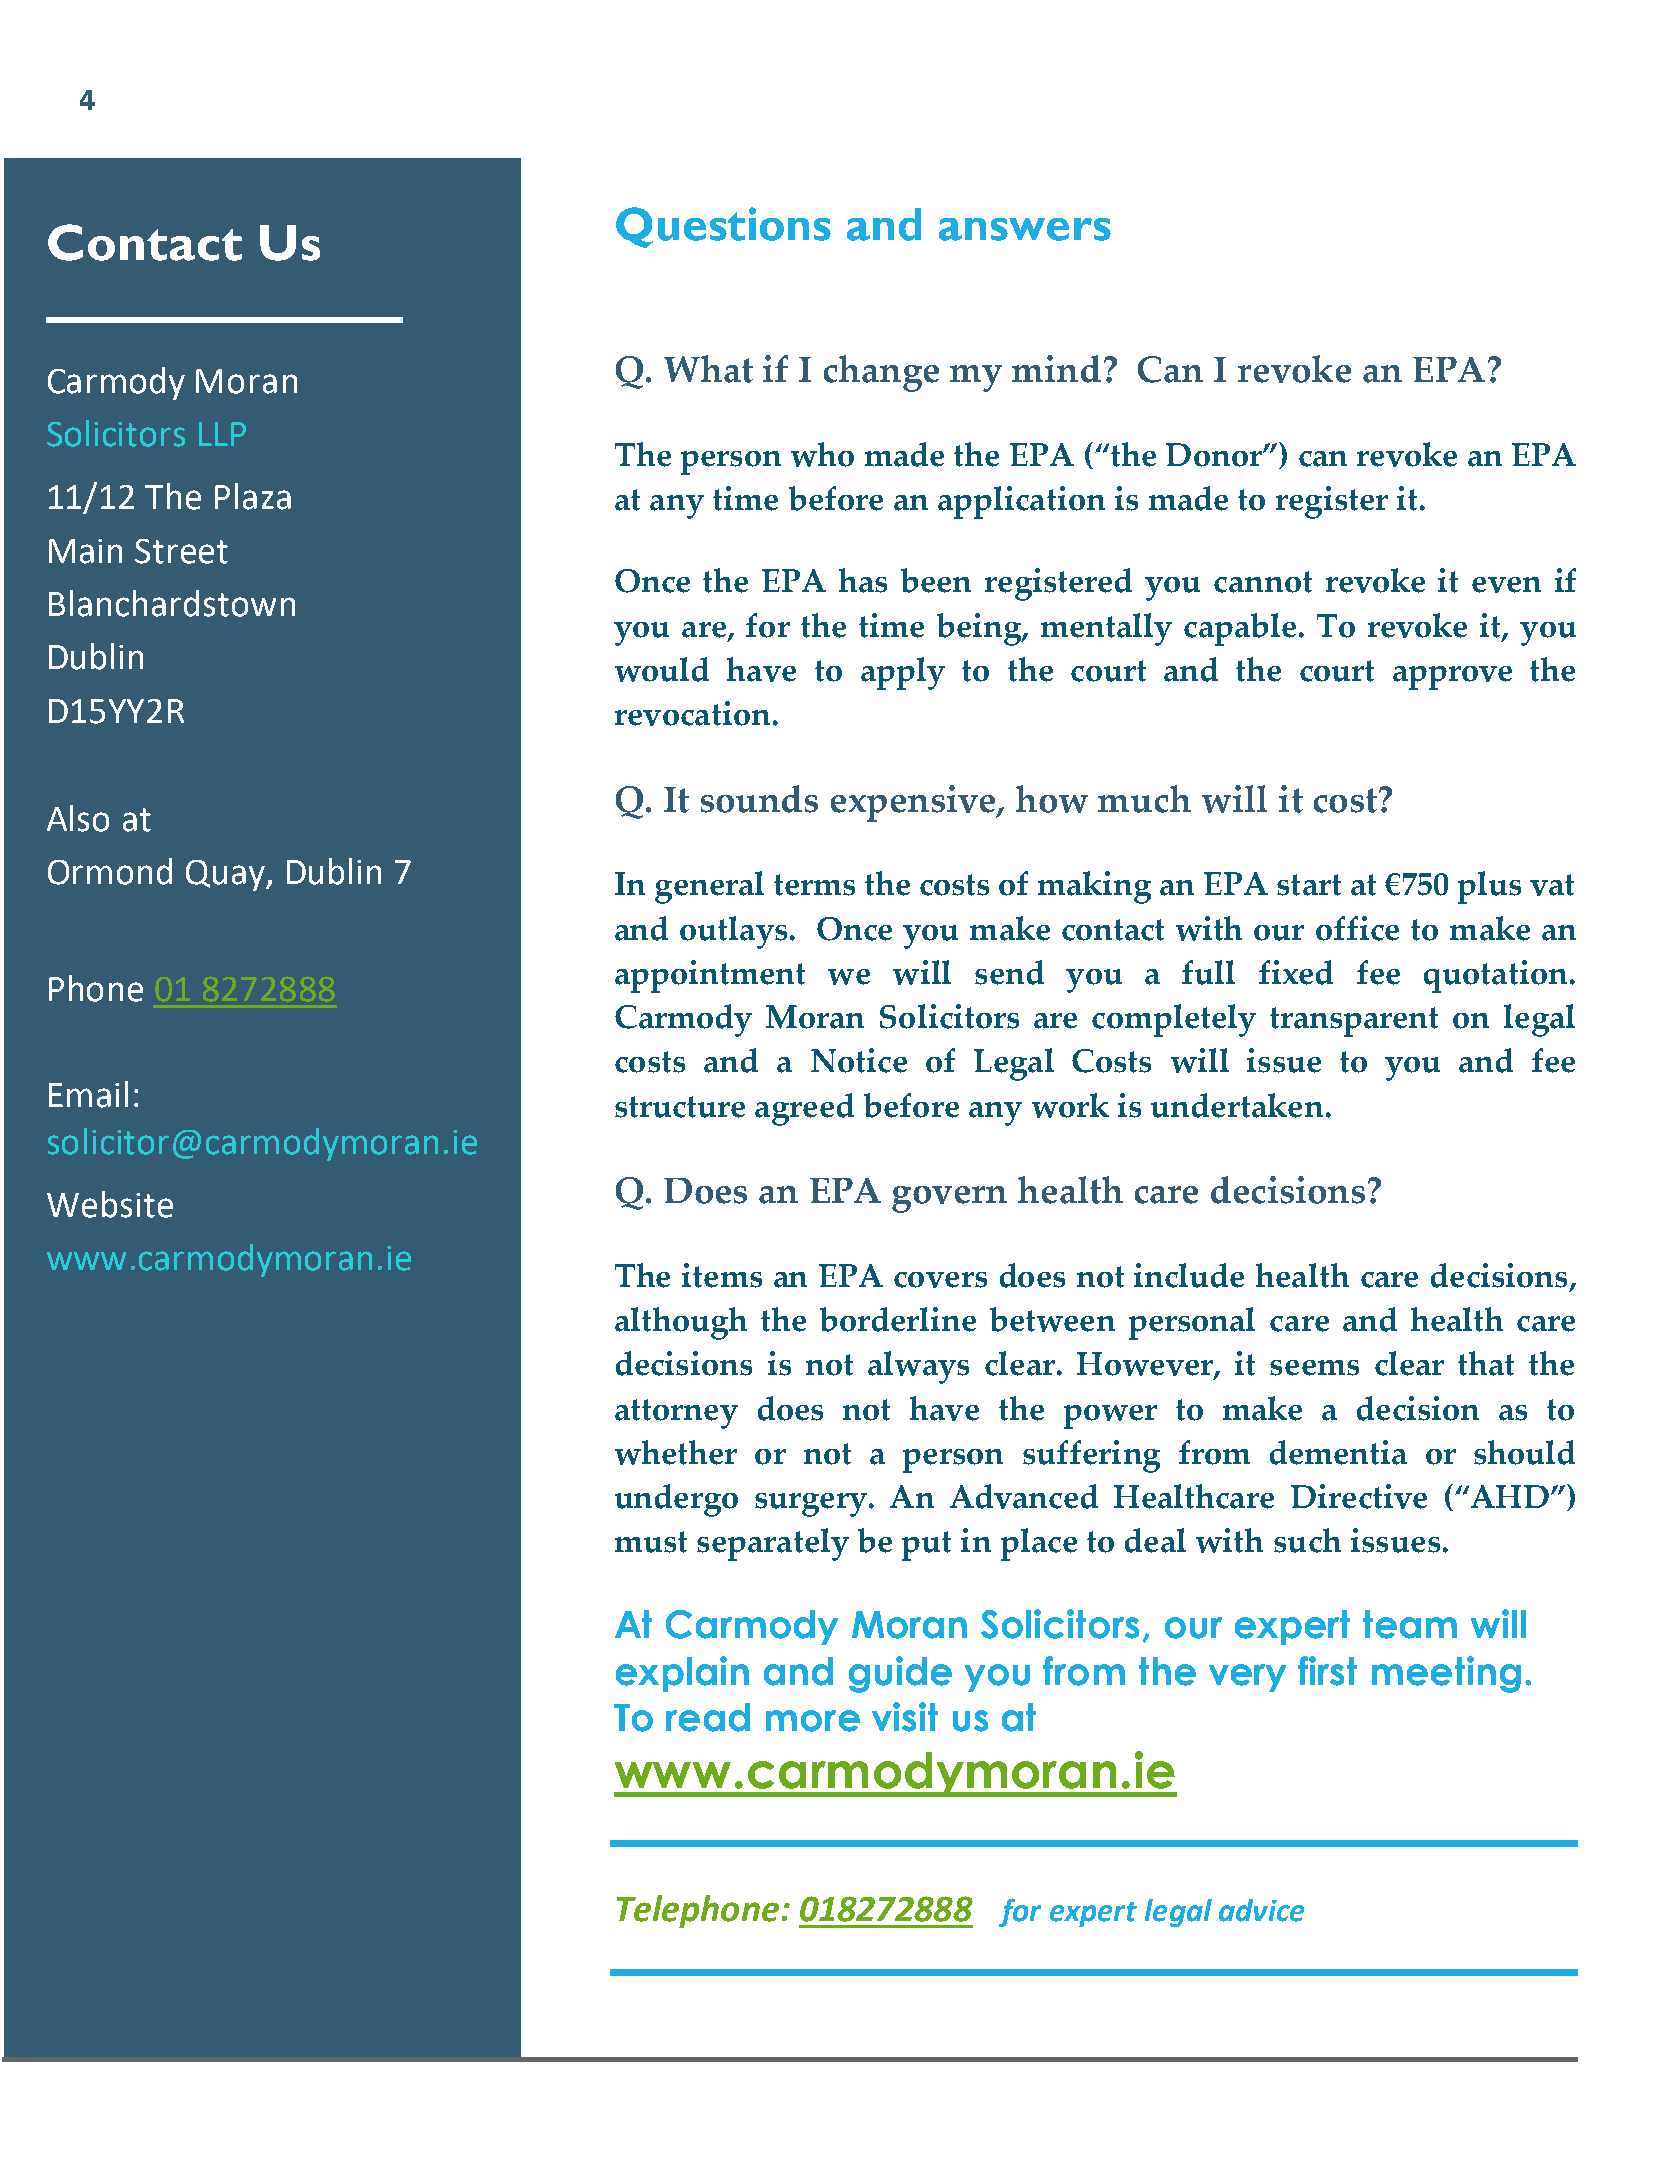 The image size is (1671, 2163). What do you see at coordinates (1357, 928) in the image?
I see `office` at bounding box center [1357, 928].
